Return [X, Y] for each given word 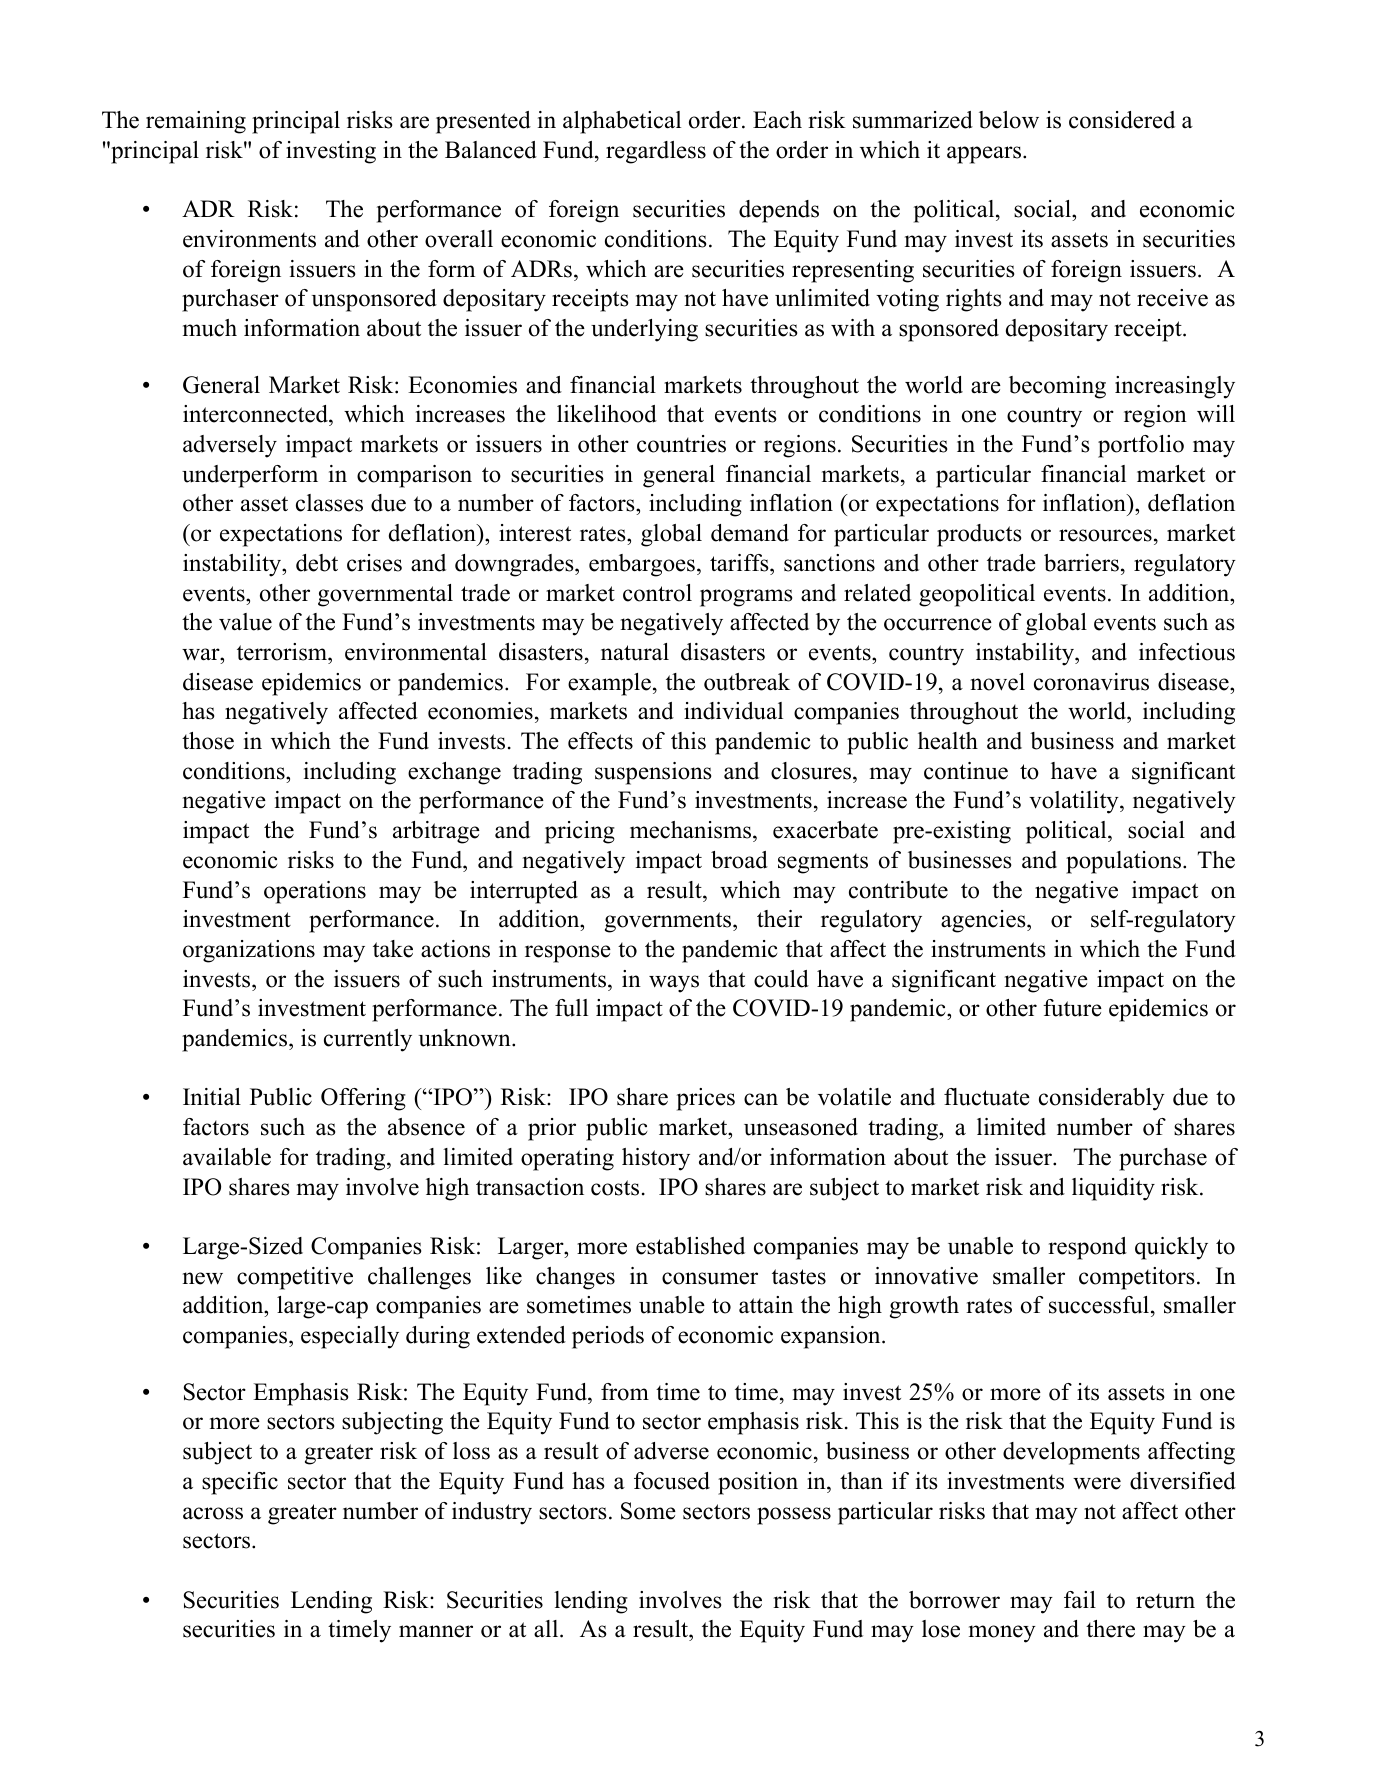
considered [1122, 120]
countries [681, 444]
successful [1100, 1306]
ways [674, 984]
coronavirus [1091, 682]
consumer [710, 1278]
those [208, 741]
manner [436, 1631]
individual [733, 711]
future [1072, 1008]
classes [329, 503]
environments [249, 239]
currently [368, 1040]
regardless [656, 152]
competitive [295, 1278]
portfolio [1141, 446]
